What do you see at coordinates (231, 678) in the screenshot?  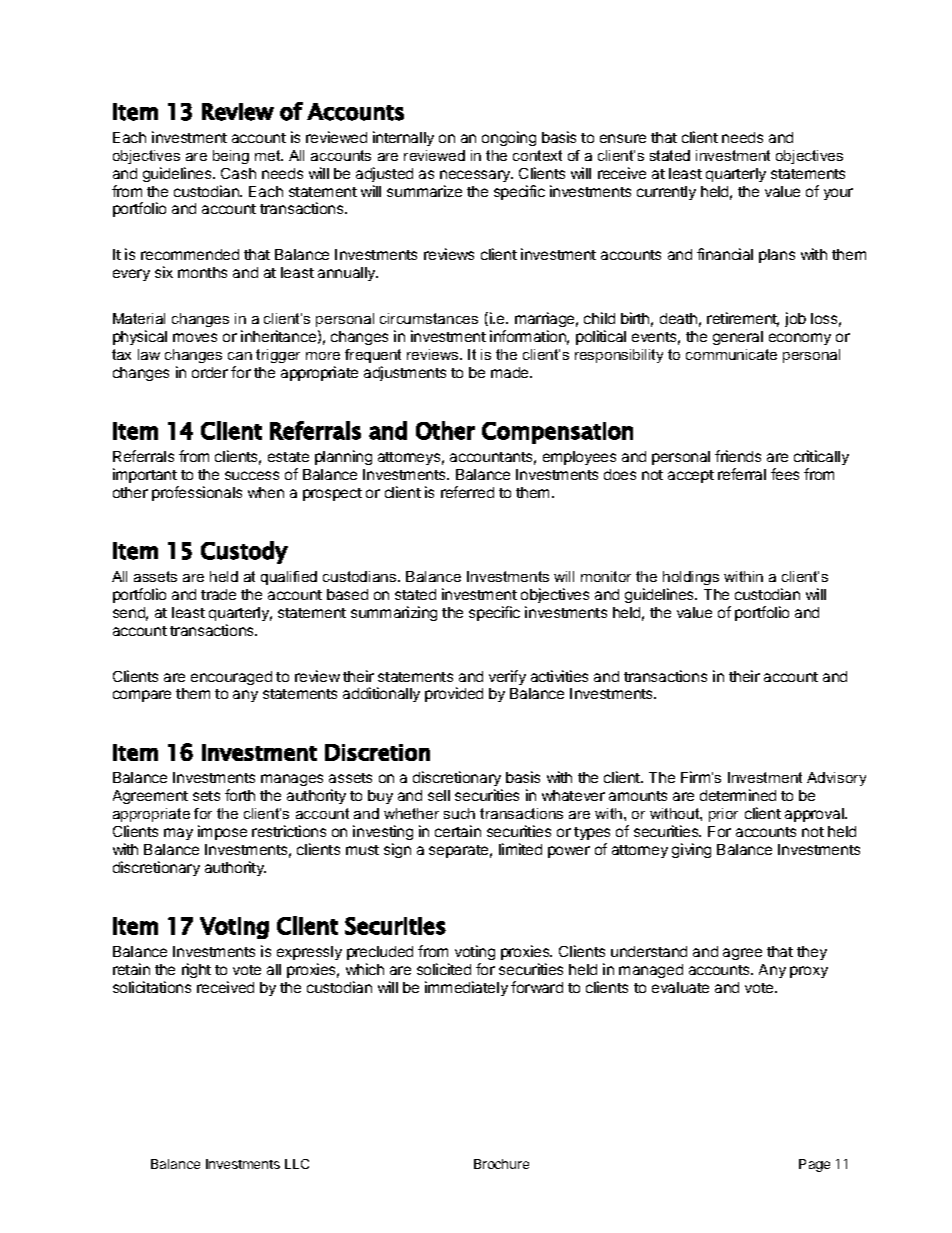 I see `encouraged` at bounding box center [231, 678].
